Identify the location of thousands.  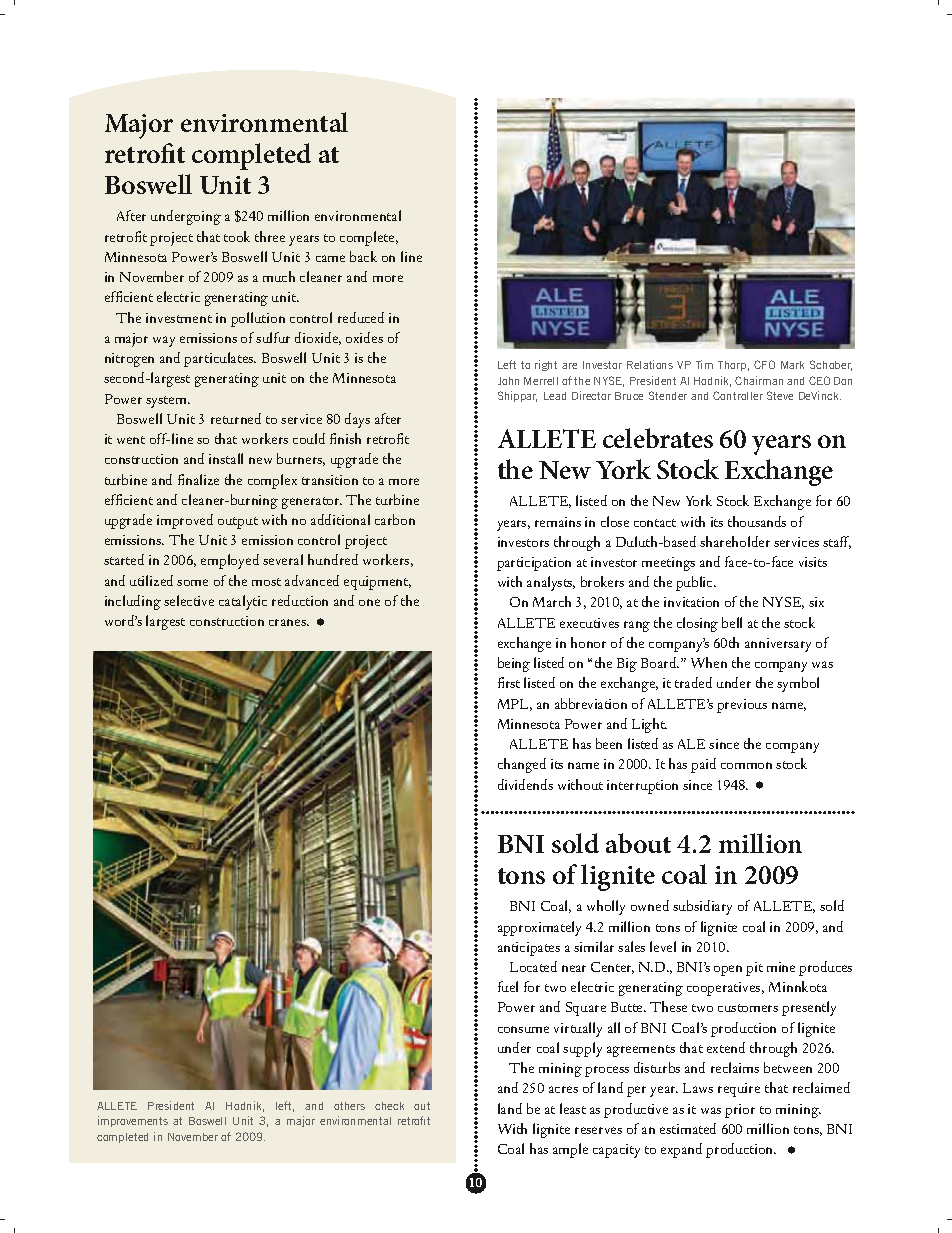
(757, 521).
